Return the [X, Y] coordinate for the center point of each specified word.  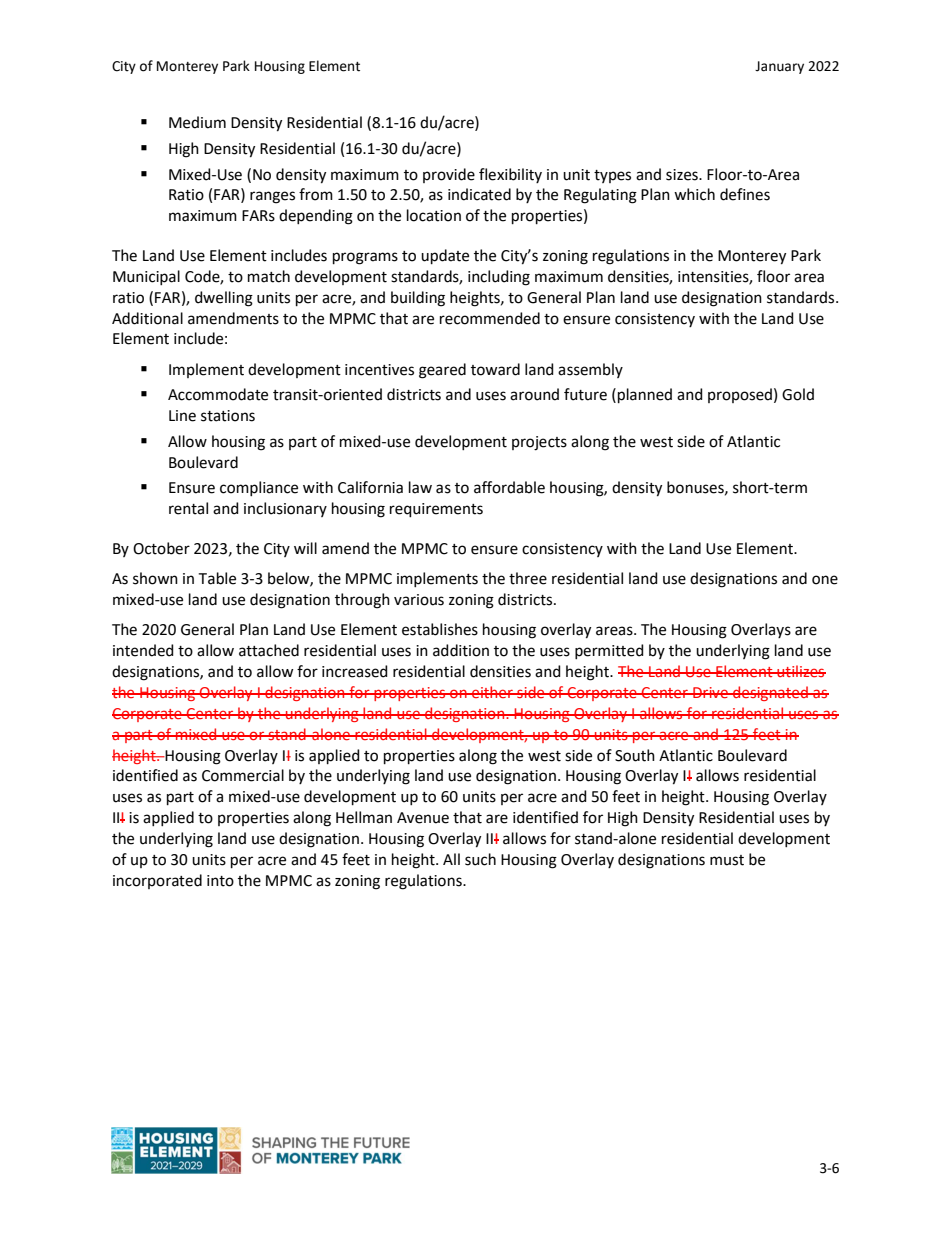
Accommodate [218, 394]
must [727, 860]
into [220, 881]
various [419, 600]
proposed [740, 395]
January [779, 67]
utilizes [800, 671]
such [480, 859]
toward [495, 369]
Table [217, 578]
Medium [197, 122]
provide [449, 175]
